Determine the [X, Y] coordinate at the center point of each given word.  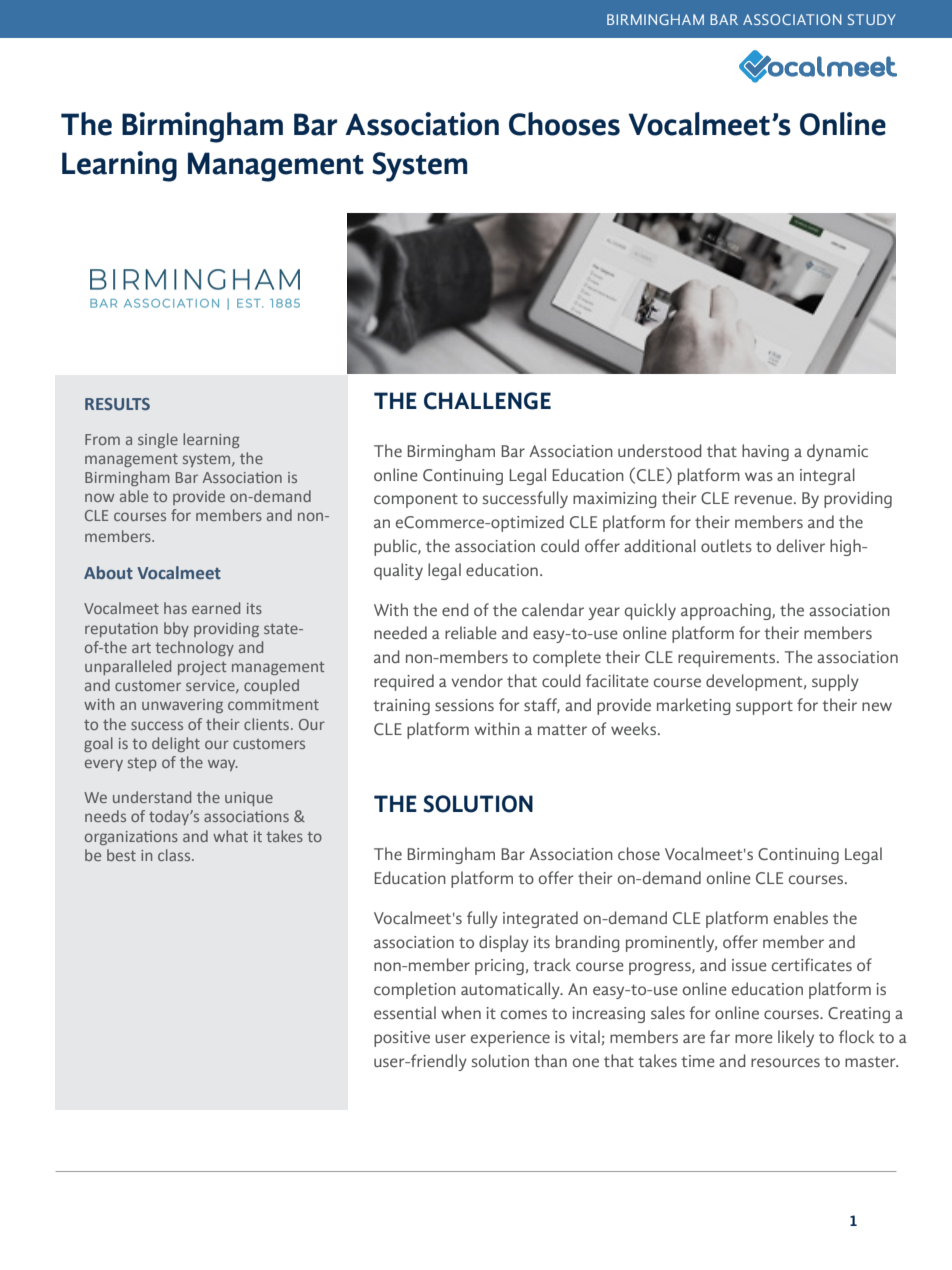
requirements [728, 659]
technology [194, 648]
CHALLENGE [487, 401]
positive [402, 1039]
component [416, 500]
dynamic [837, 452]
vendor [477, 680]
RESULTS [117, 404]
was [759, 476]
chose [639, 853]
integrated [540, 919]
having [765, 452]
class [175, 855]
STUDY [872, 19]
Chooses [564, 124]
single [158, 440]
